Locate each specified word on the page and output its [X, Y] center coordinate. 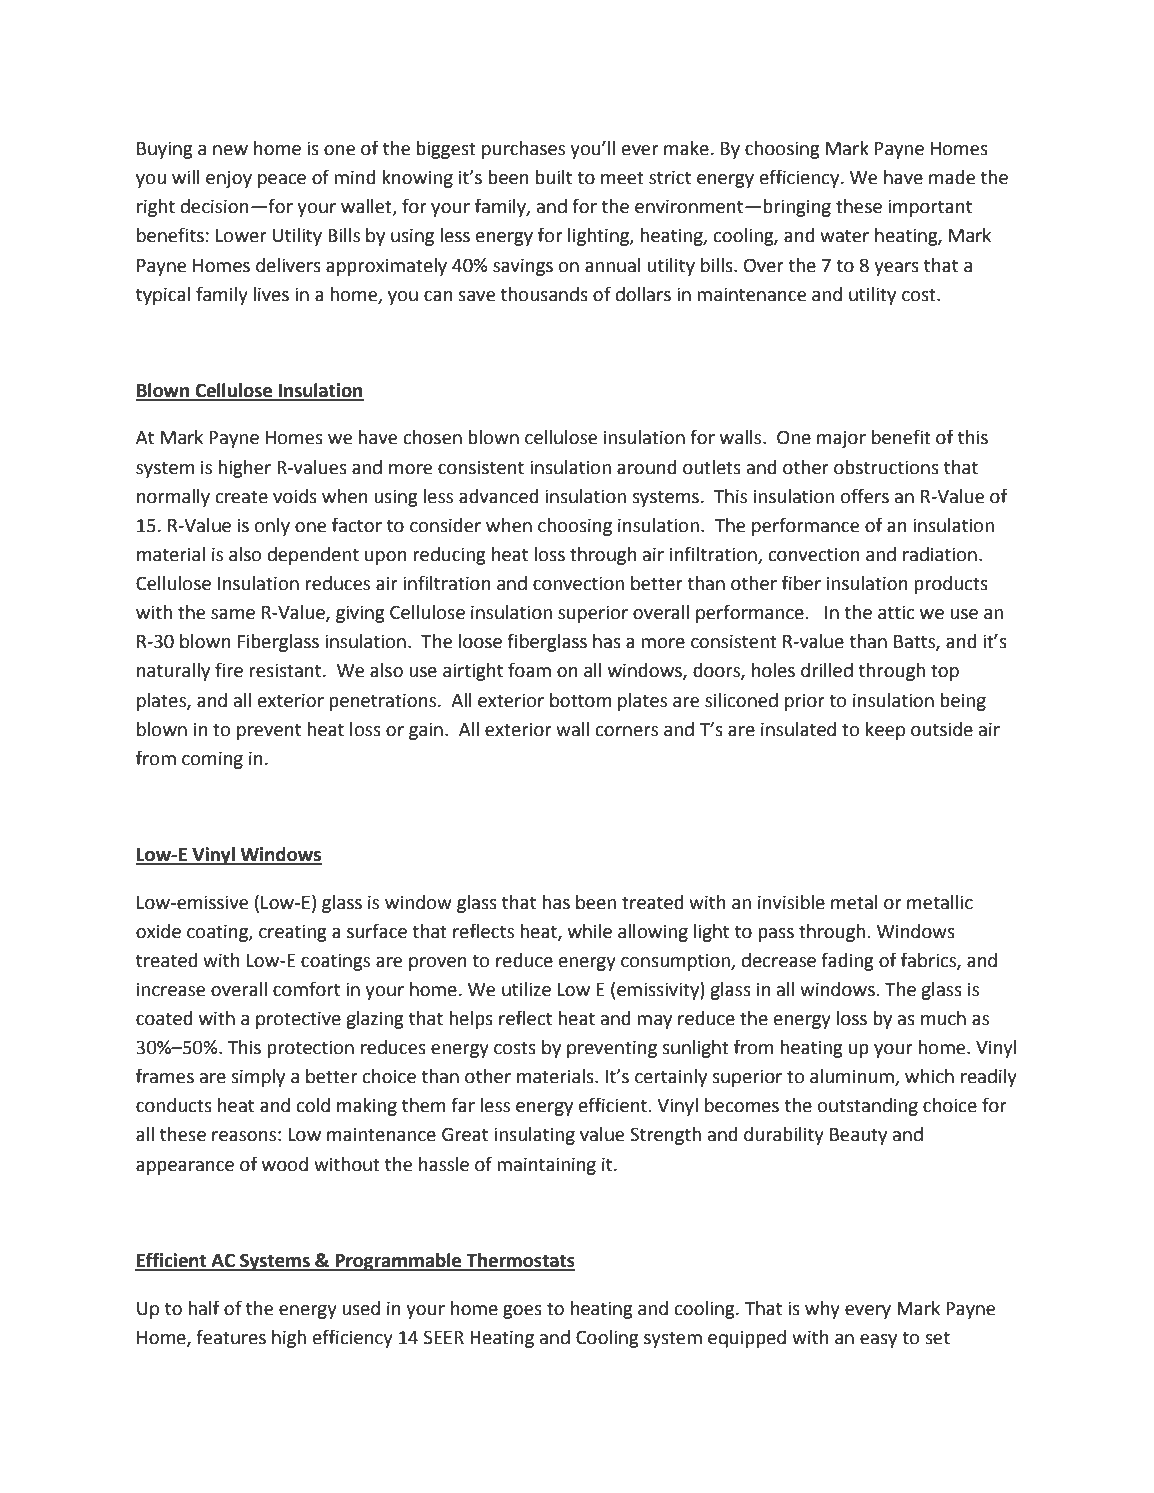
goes [522, 1312]
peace [282, 181]
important [930, 208]
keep [885, 731]
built [553, 177]
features [231, 1337]
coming [212, 760]
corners [627, 731]
